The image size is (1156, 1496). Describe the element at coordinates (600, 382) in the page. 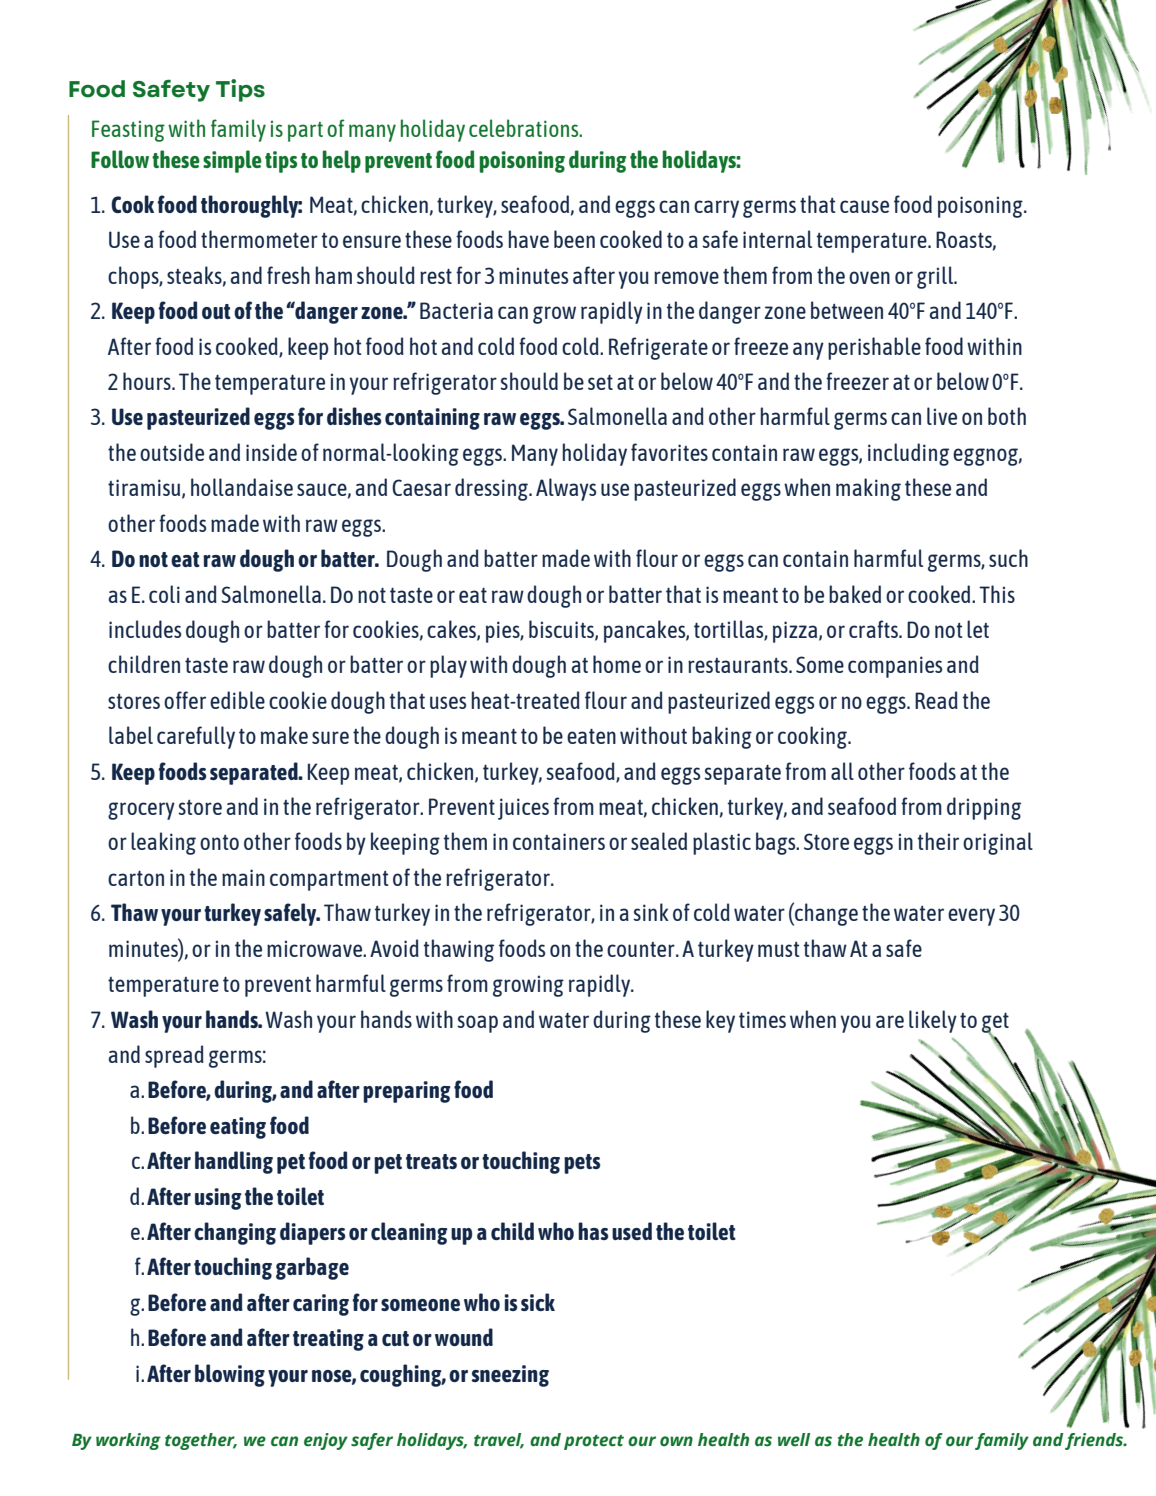

I see `set` at that location.
